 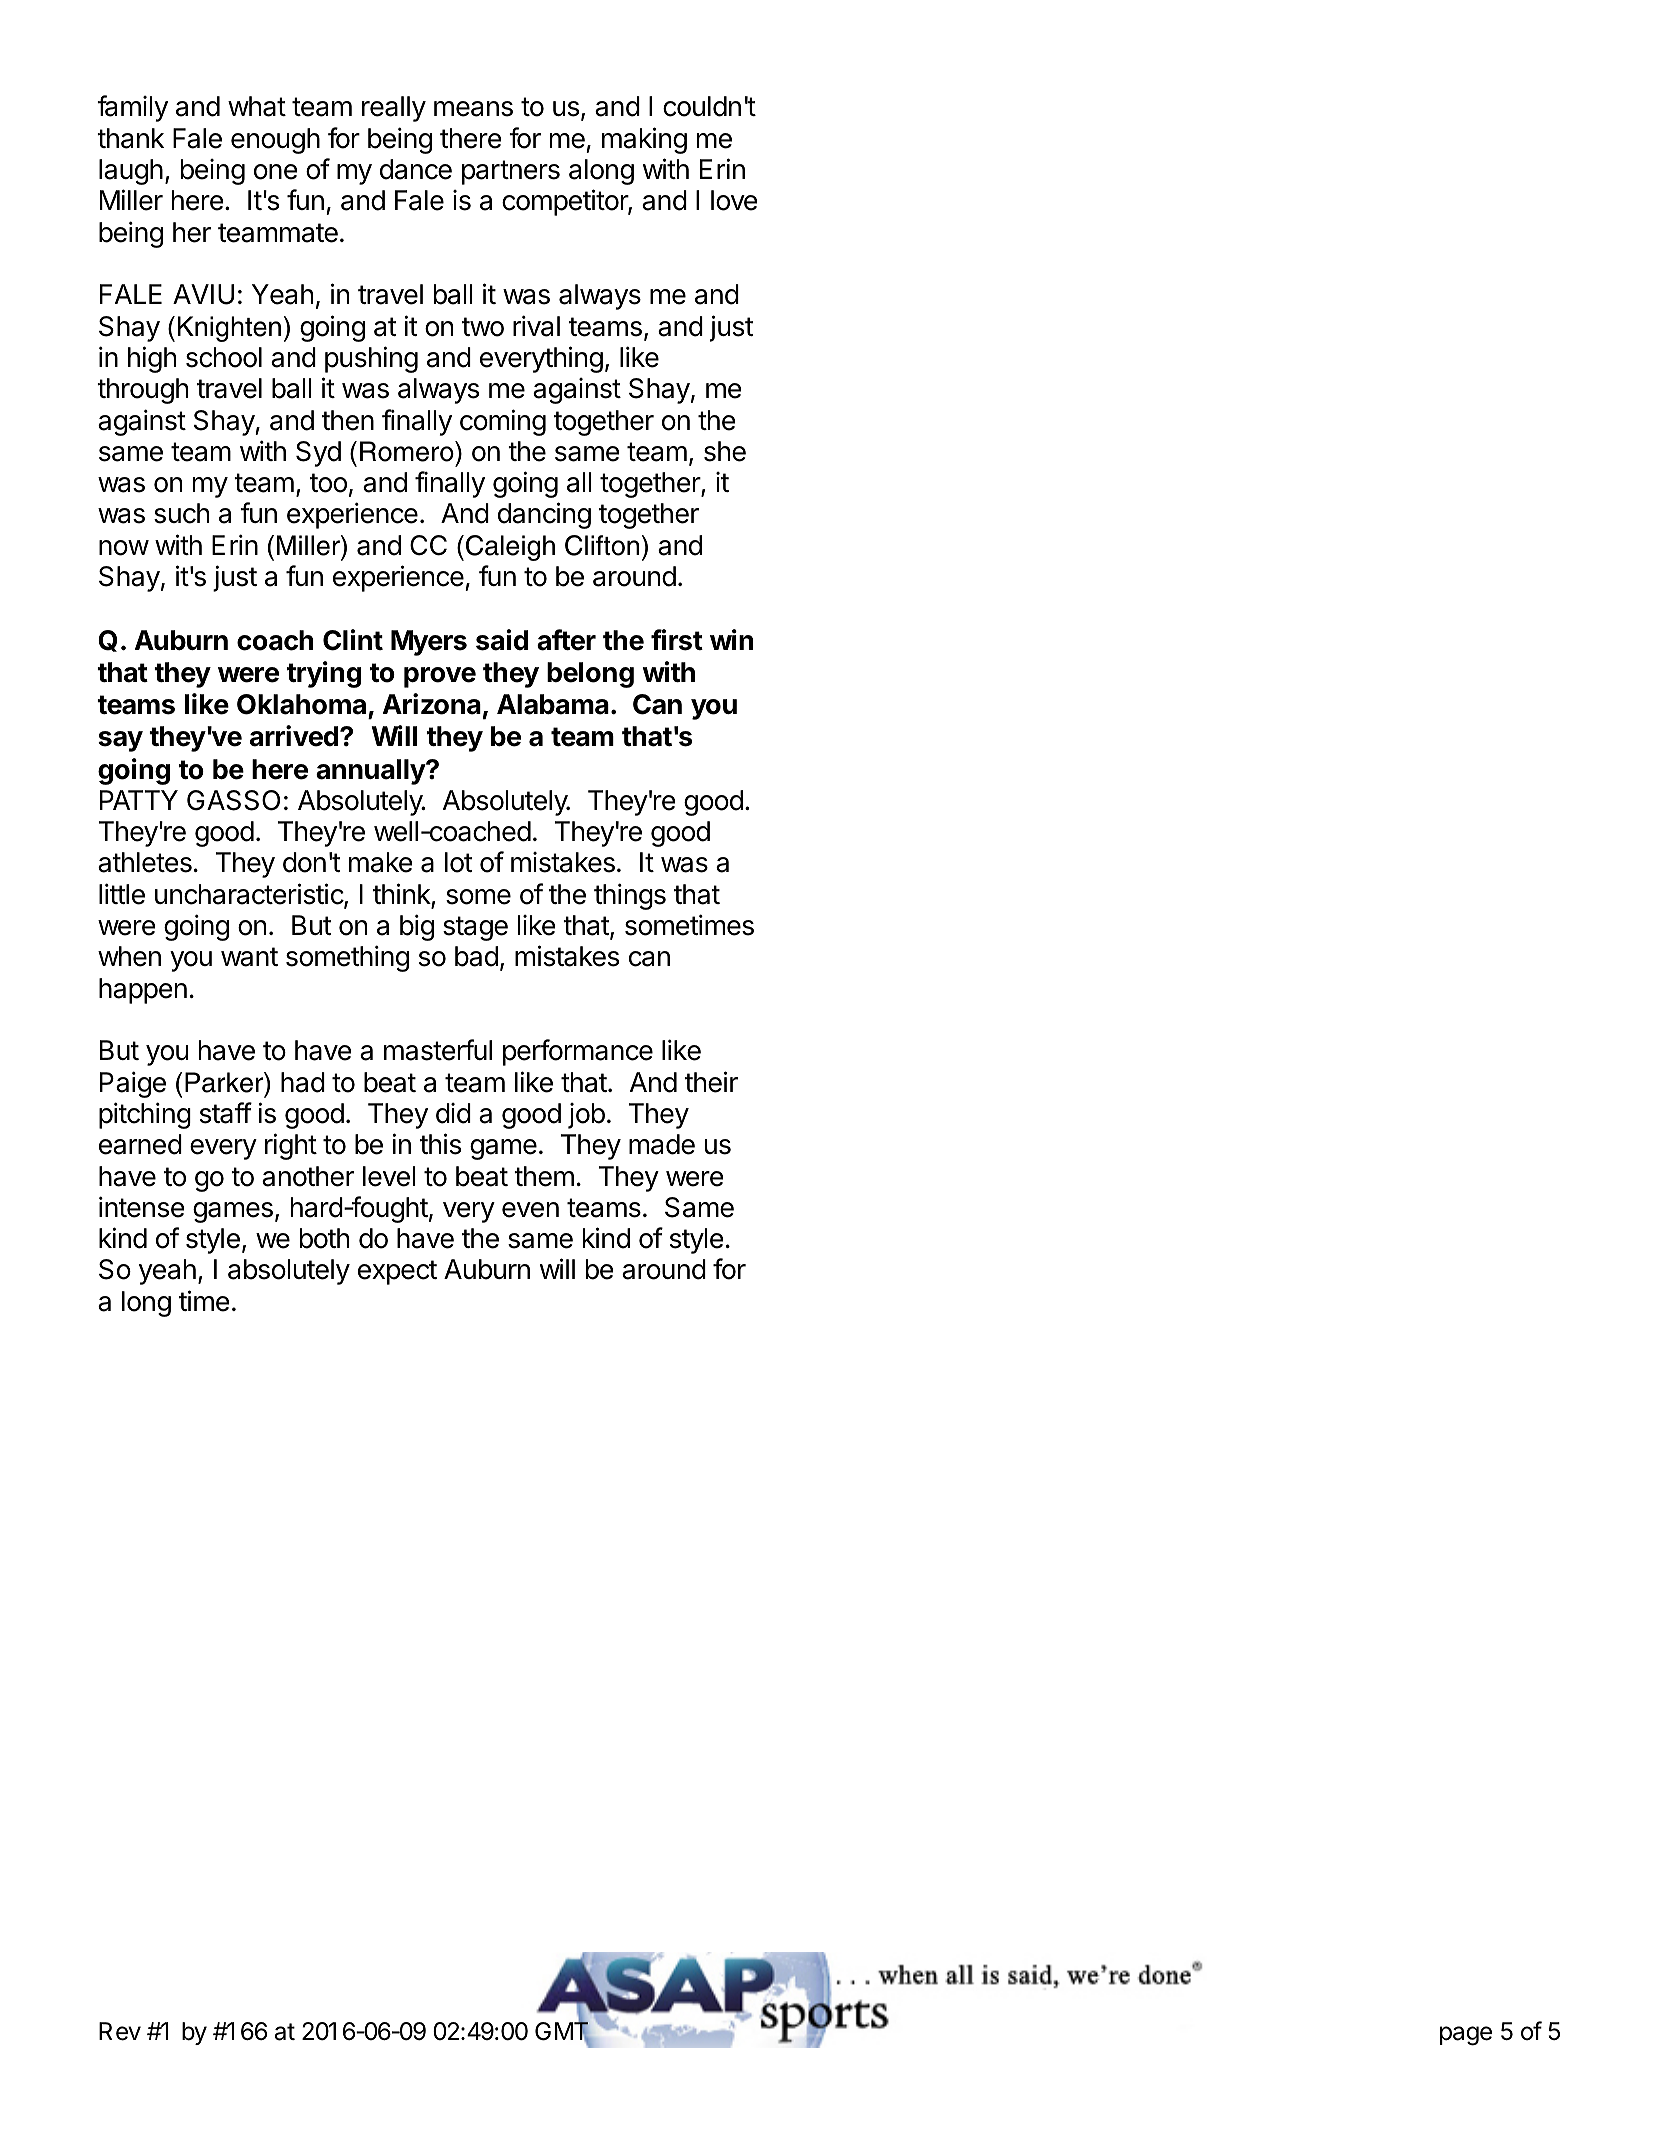 What do you see at coordinates (294, 736) in the document?
I see `arrived` at bounding box center [294, 736].
